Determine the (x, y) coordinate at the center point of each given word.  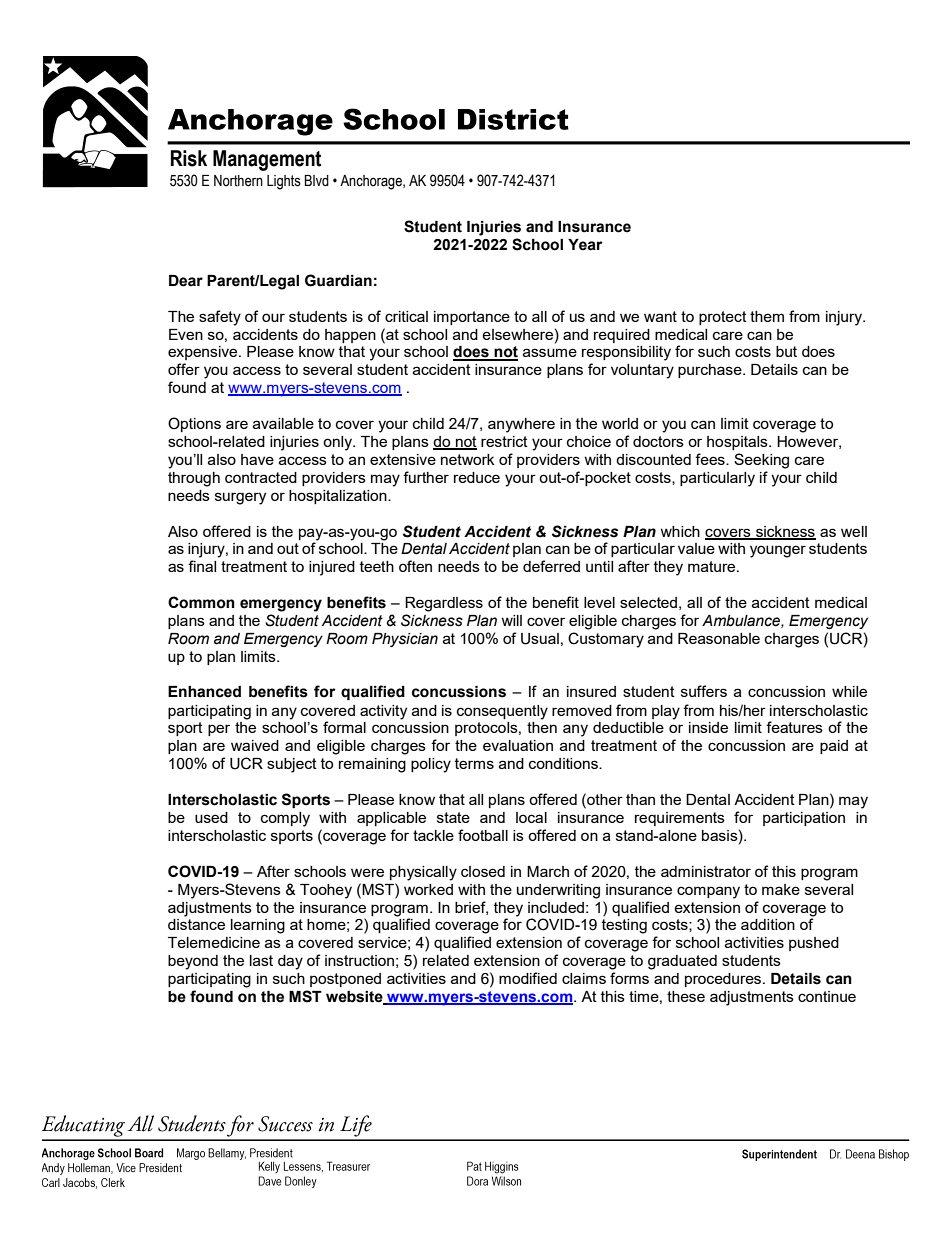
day (290, 962)
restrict (504, 441)
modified (528, 978)
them (767, 316)
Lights (284, 182)
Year (585, 245)
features (794, 727)
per (219, 730)
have (257, 459)
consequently (502, 712)
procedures (724, 980)
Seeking (761, 461)
